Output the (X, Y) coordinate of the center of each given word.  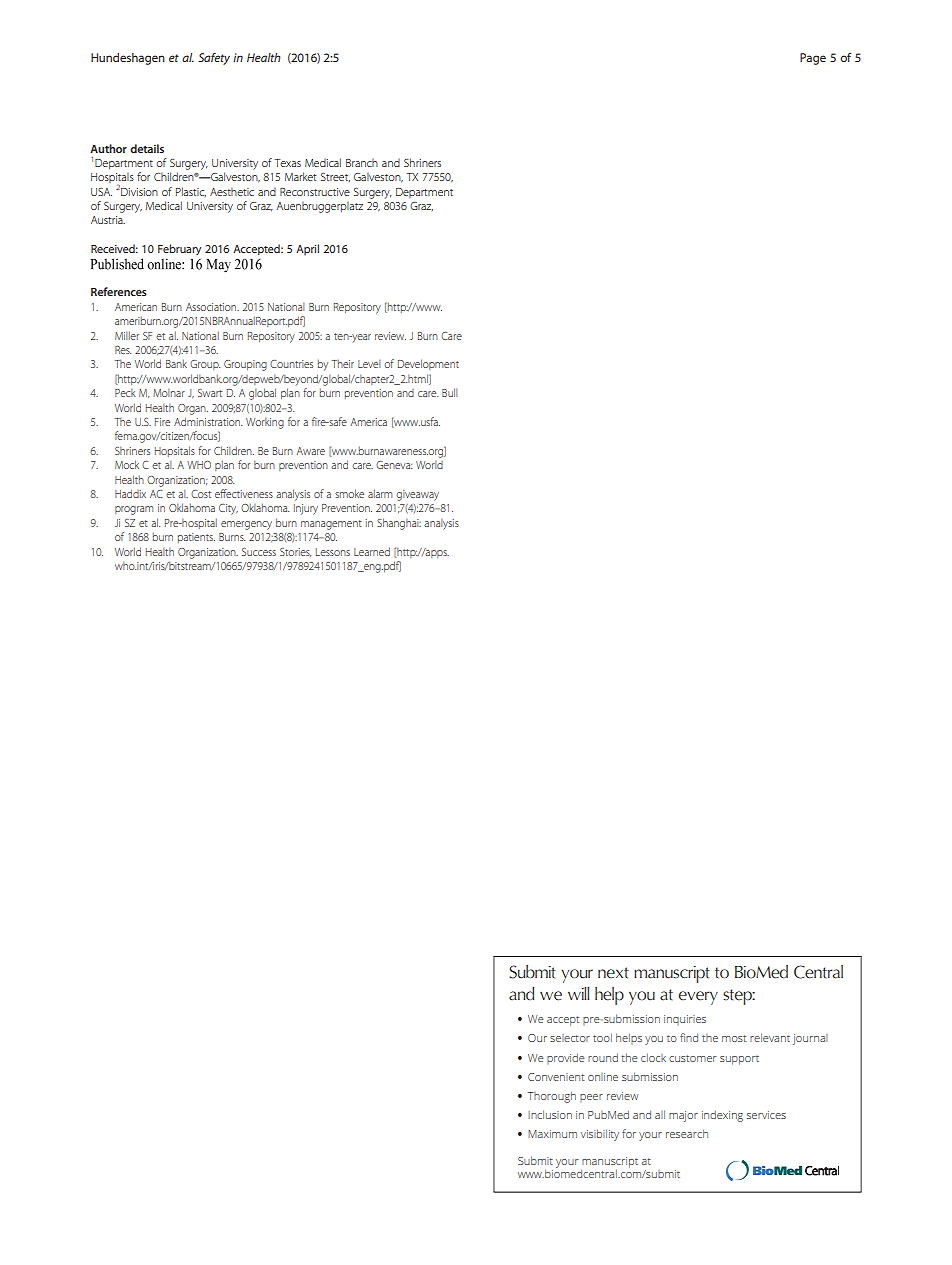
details (147, 148)
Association (212, 307)
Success (259, 552)
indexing (722, 1116)
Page (813, 59)
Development (428, 364)
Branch (362, 162)
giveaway (417, 495)
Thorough (552, 1097)
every (698, 998)
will (578, 993)
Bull (450, 392)
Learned (372, 551)
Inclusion (550, 1114)
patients (196, 538)
